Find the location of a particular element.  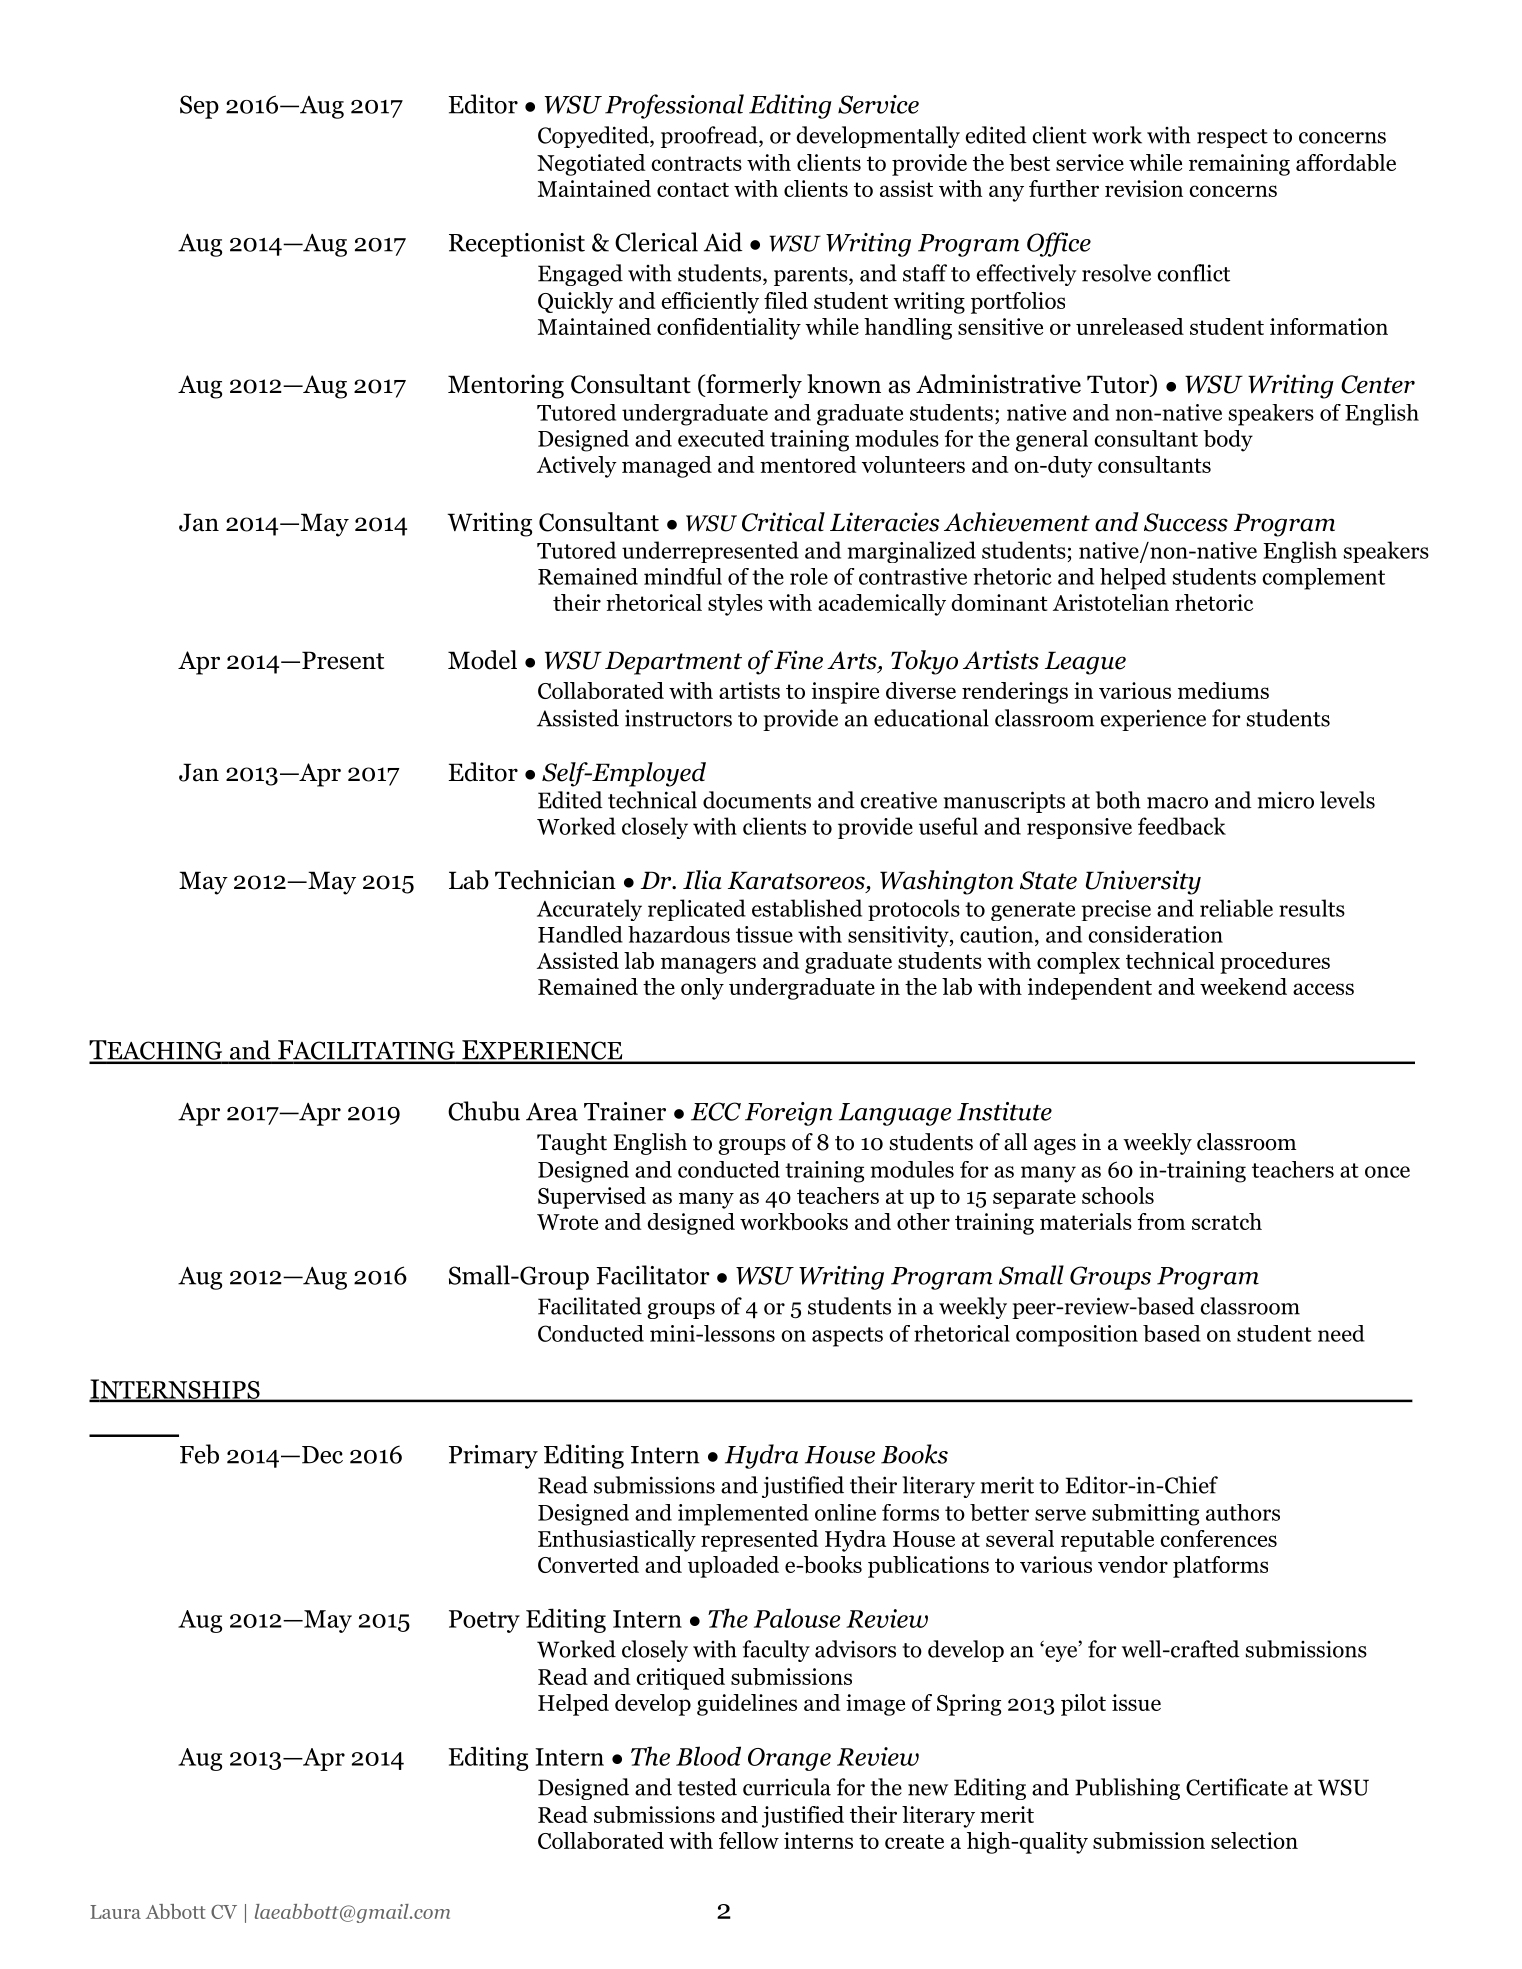

Area is located at coordinates (552, 1112).
